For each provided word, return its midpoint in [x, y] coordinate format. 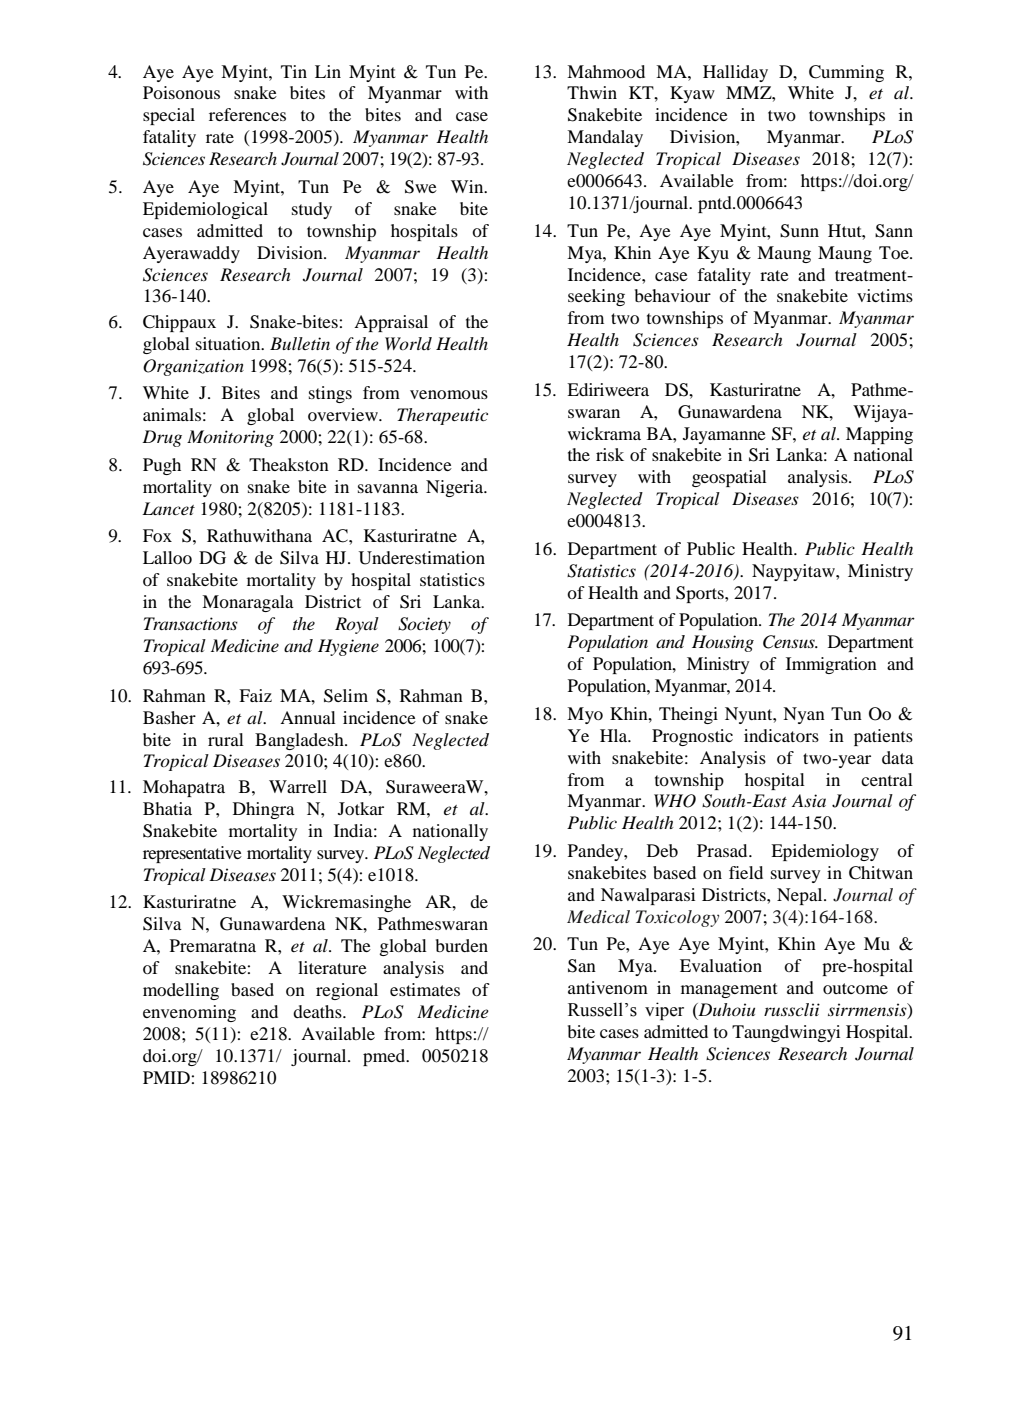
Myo [585, 715]
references [247, 114]
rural [226, 739]
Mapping [879, 435]
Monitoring [230, 438]
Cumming [846, 73]
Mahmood [606, 71]
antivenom [608, 987]
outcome [855, 988]
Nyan [804, 715]
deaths [318, 1011]
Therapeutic [442, 416]
